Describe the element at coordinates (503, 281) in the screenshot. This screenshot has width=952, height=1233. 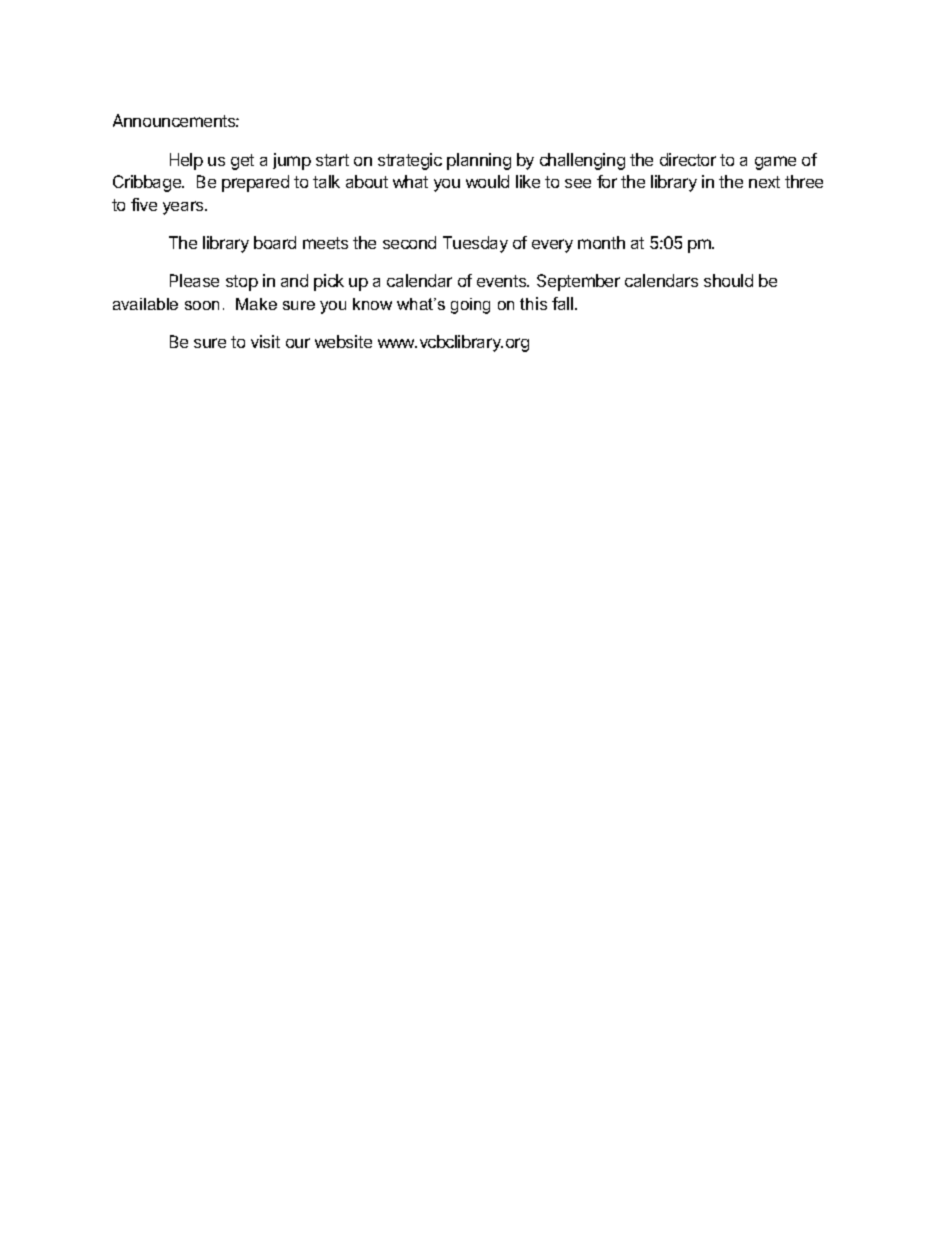
I see `events` at that location.
